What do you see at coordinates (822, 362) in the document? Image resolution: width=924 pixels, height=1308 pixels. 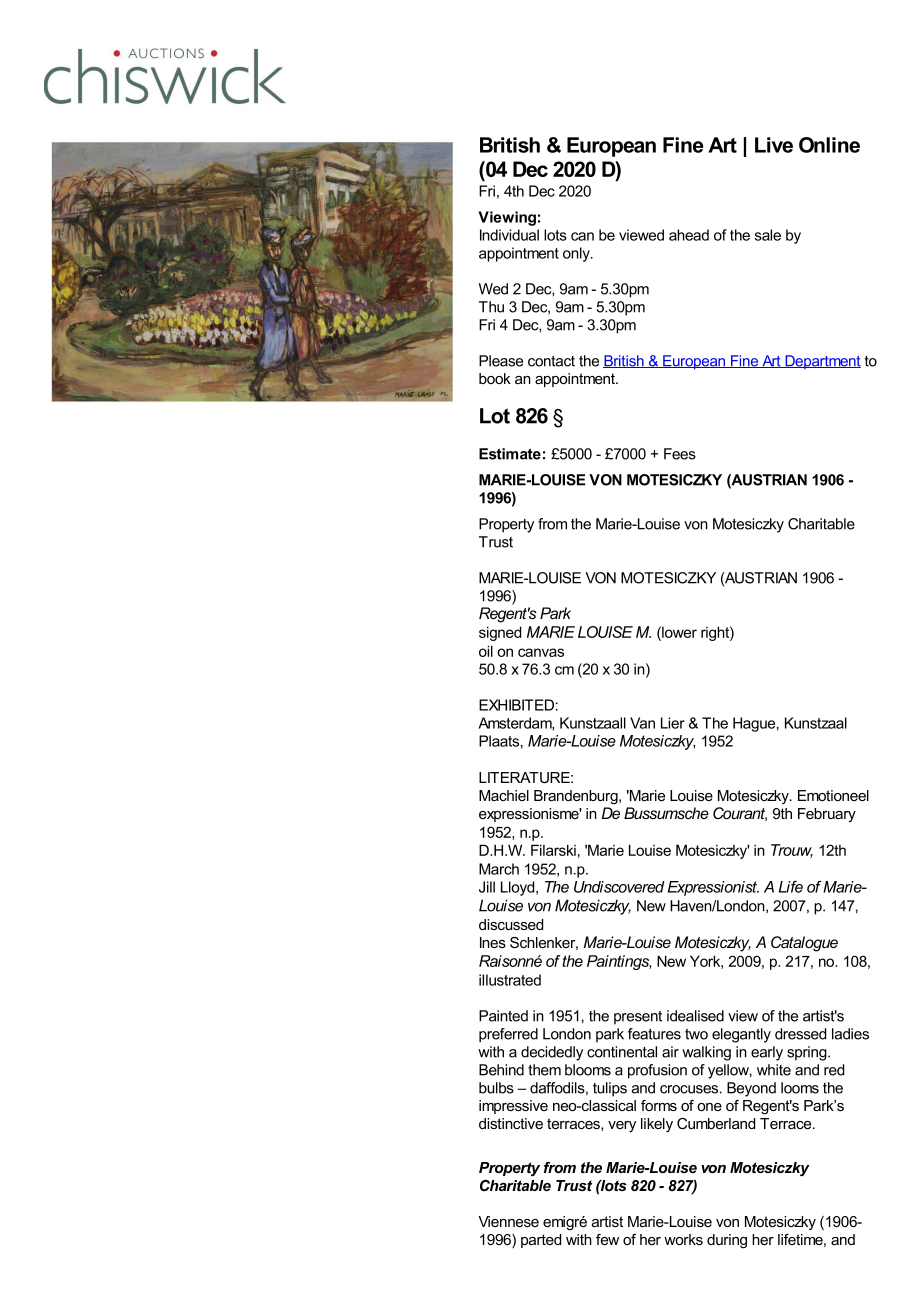 I see `Department` at bounding box center [822, 362].
